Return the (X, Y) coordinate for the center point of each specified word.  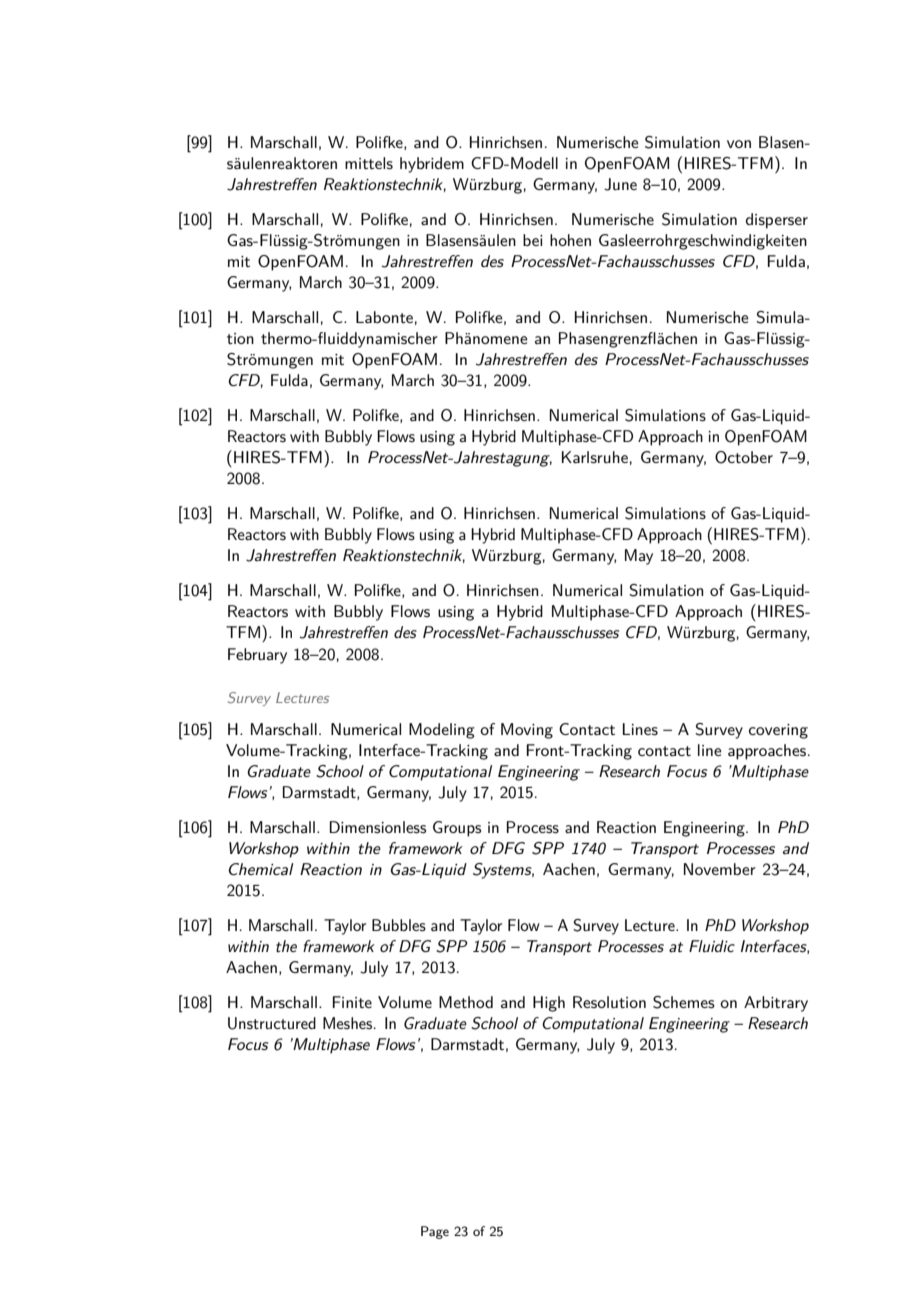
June (620, 184)
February (257, 656)
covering (778, 731)
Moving (527, 731)
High (549, 1004)
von (739, 144)
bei (533, 240)
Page (435, 1232)
